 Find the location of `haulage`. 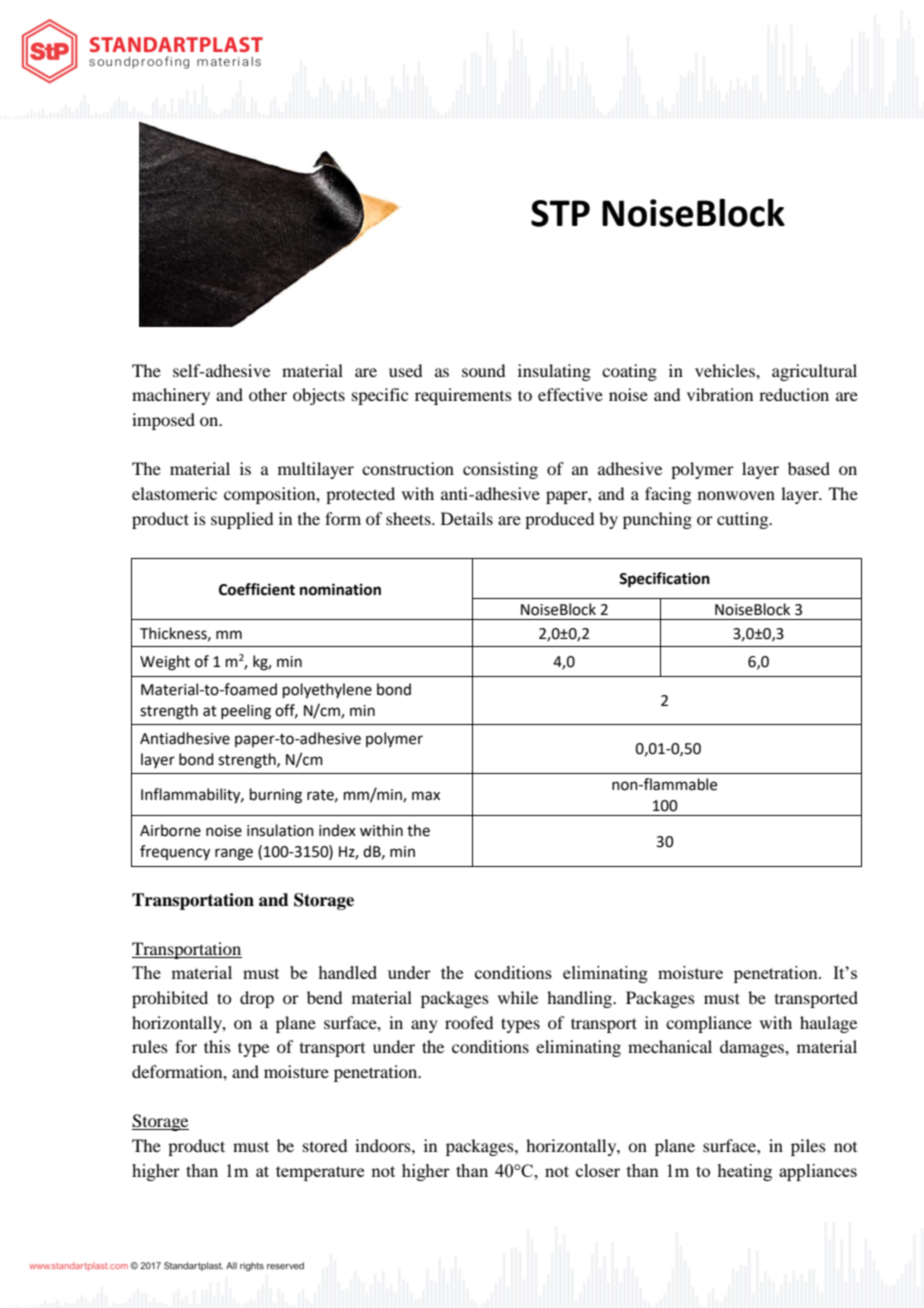

haulage is located at coordinates (828, 1024).
